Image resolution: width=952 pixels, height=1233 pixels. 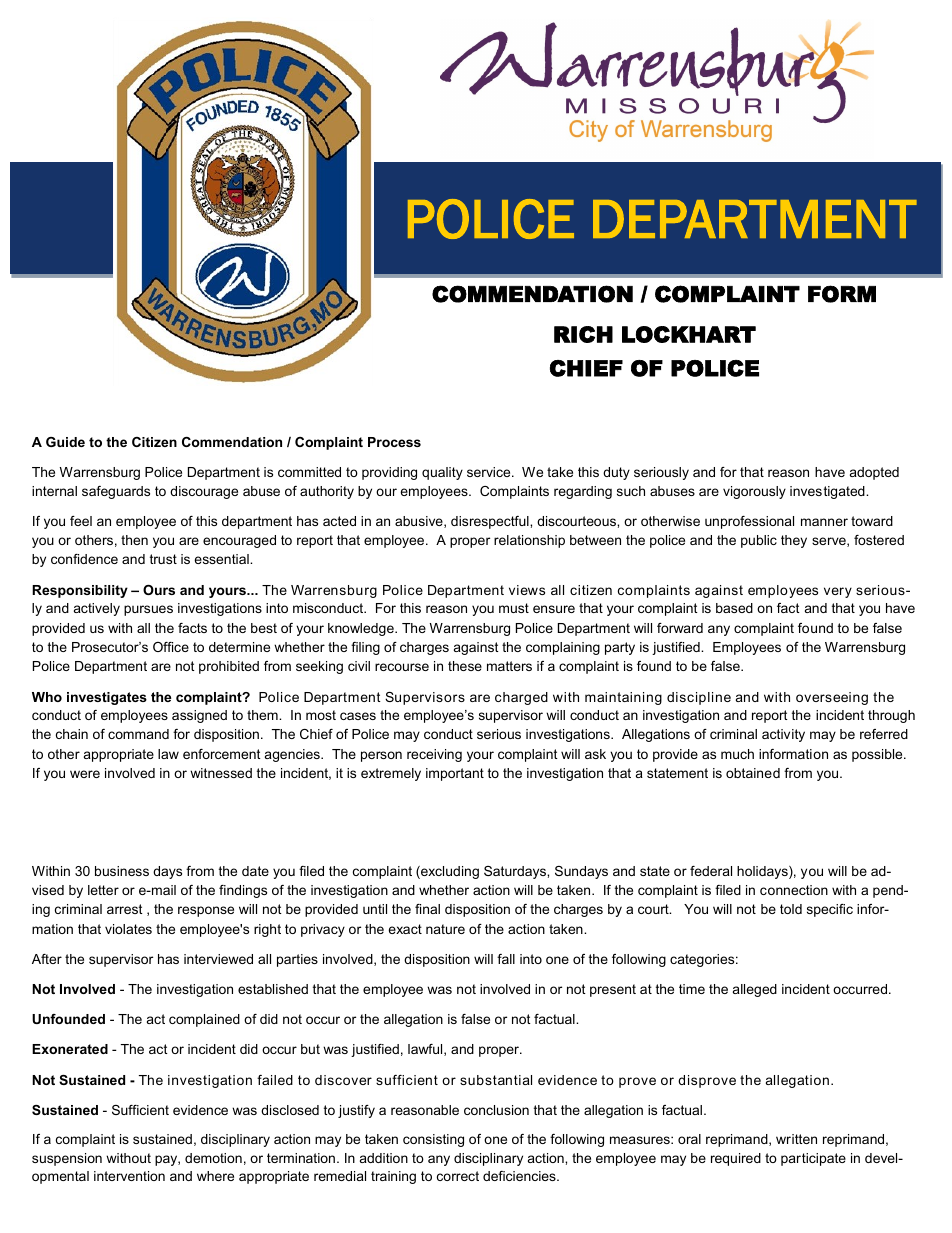 I want to click on fall, so click(x=506, y=959).
